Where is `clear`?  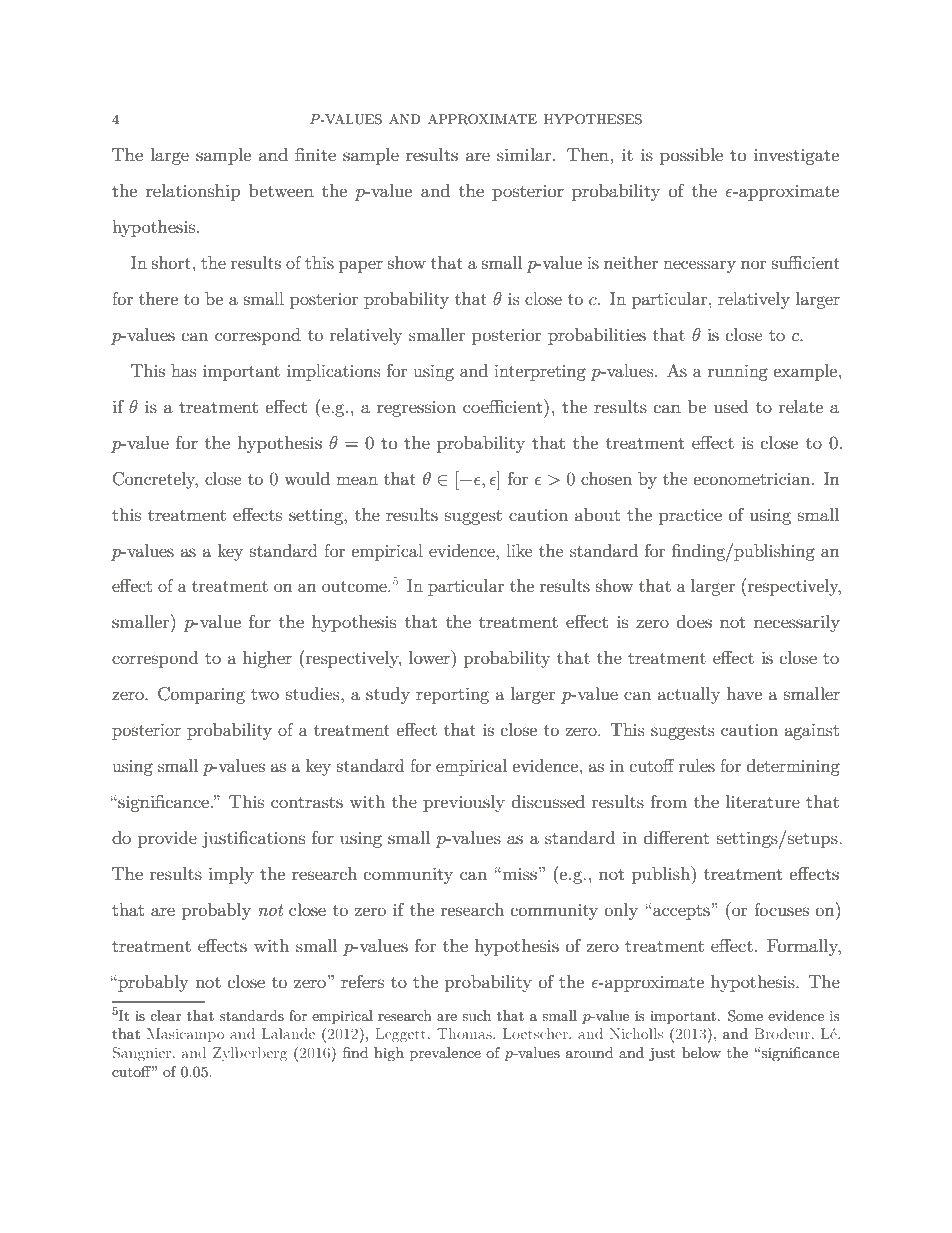 clear is located at coordinates (165, 1015).
